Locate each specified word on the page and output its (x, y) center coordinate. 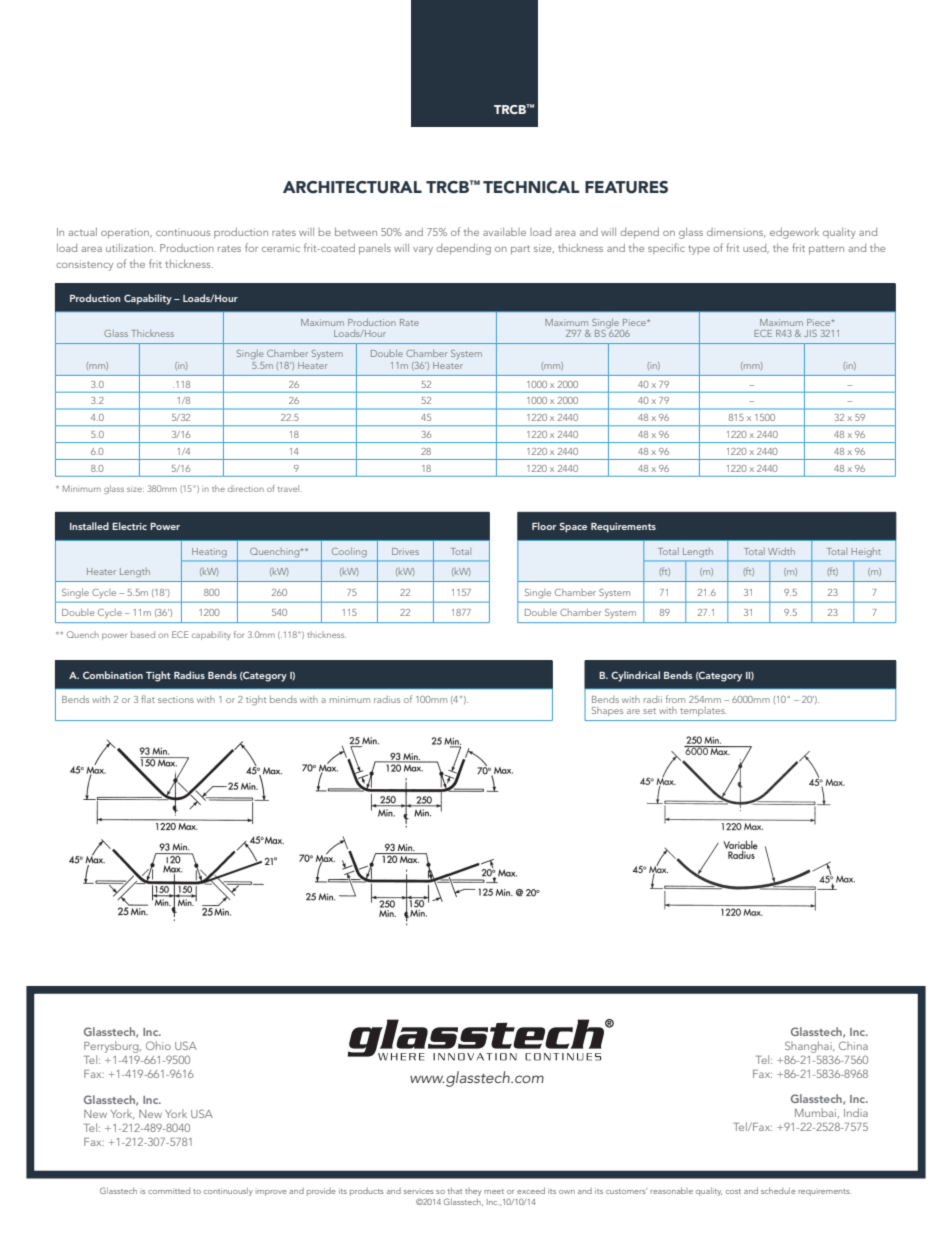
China (853, 1045)
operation (126, 233)
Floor (544, 526)
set (649, 711)
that (455, 1190)
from (675, 699)
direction (246, 488)
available (504, 232)
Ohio (158, 1045)
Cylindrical (635, 676)
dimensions (736, 233)
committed (169, 1191)
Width (781, 551)
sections (176, 699)
